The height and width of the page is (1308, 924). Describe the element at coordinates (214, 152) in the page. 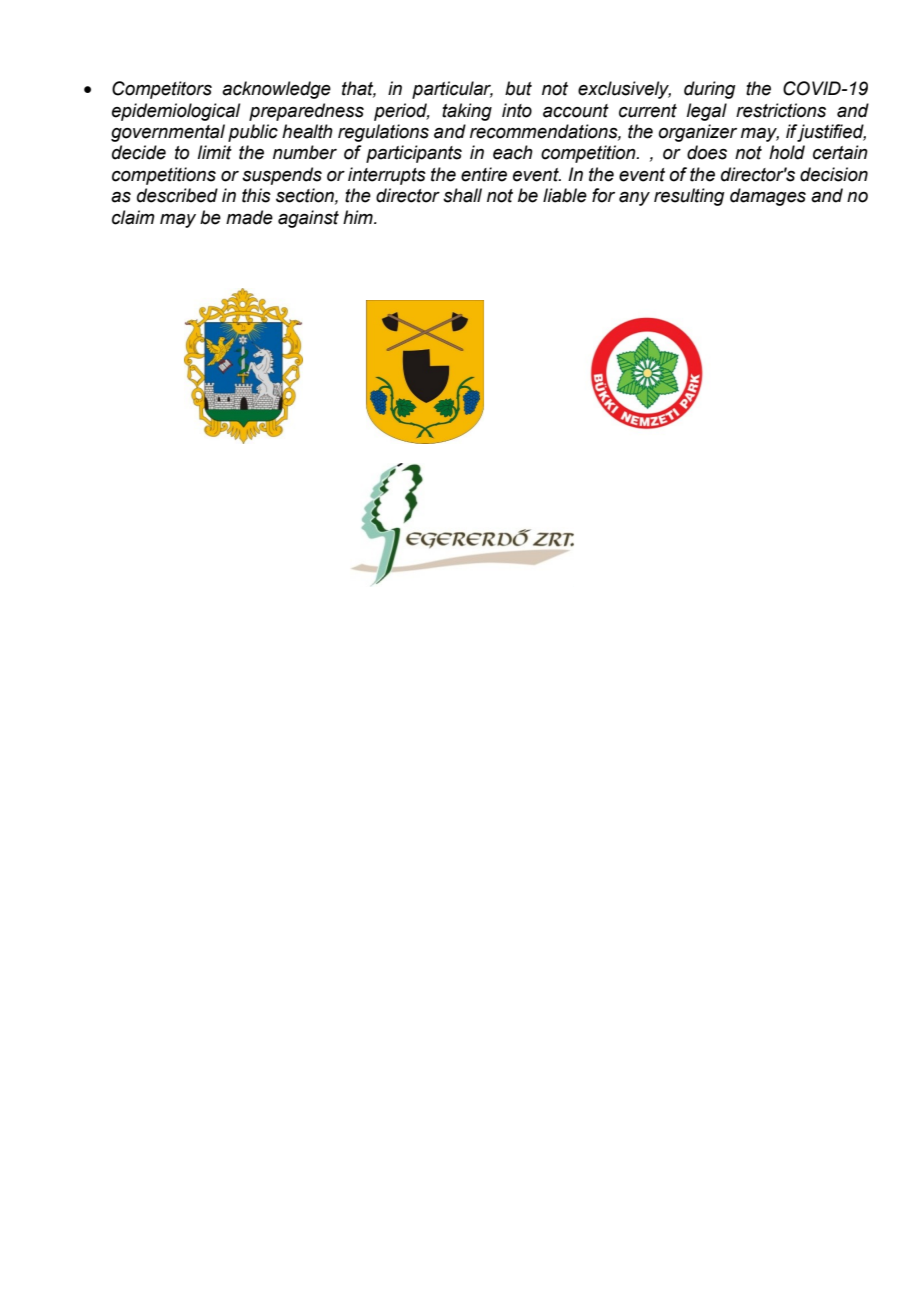

I see `limit` at that location.
